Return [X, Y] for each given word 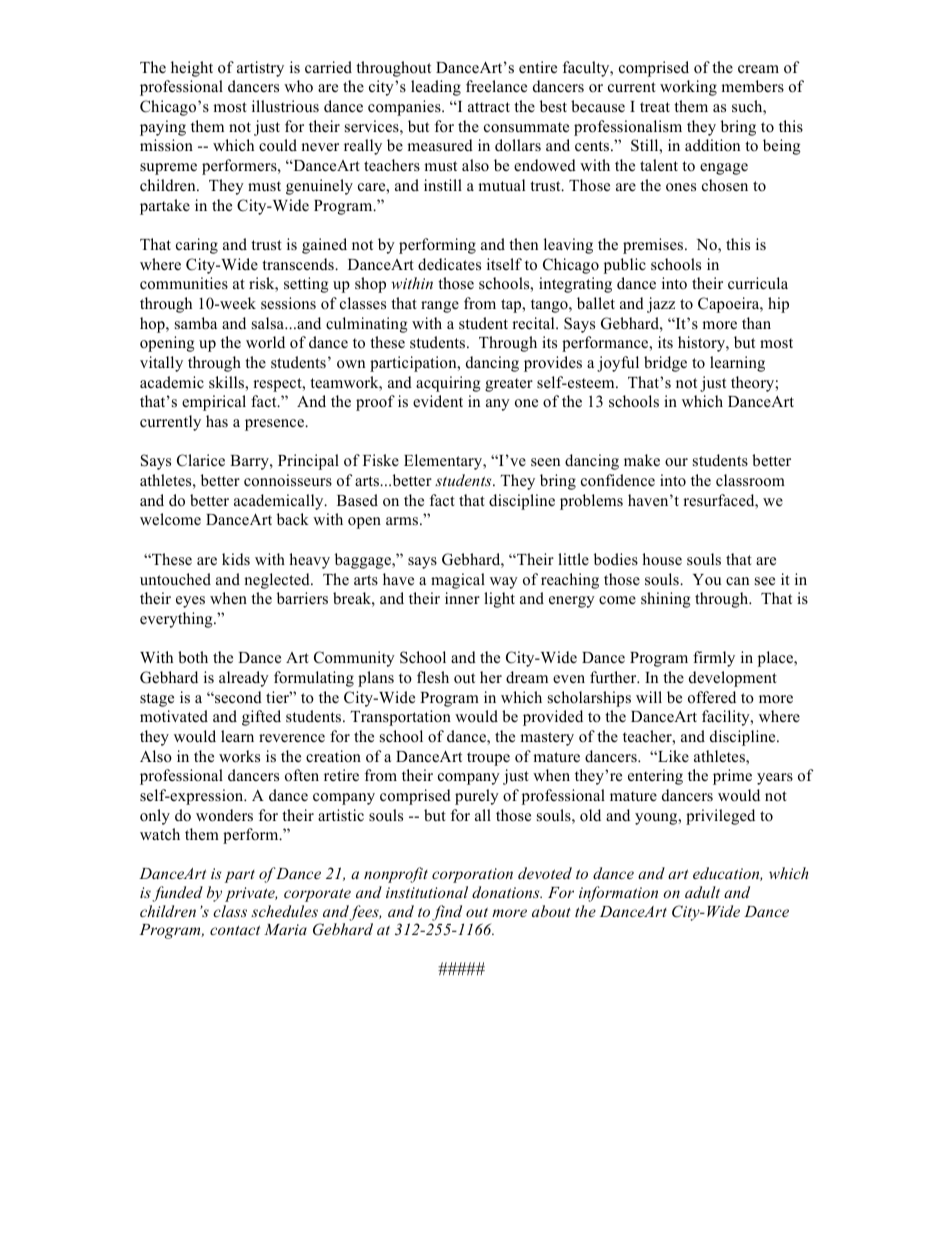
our [676, 462]
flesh [433, 677]
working [688, 88]
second [237, 697]
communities [184, 283]
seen [545, 462]
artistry [260, 69]
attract [489, 107]
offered [712, 697]
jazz [661, 305]
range [440, 307]
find [447, 913]
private [251, 894]
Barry [250, 462]
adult [702, 892]
